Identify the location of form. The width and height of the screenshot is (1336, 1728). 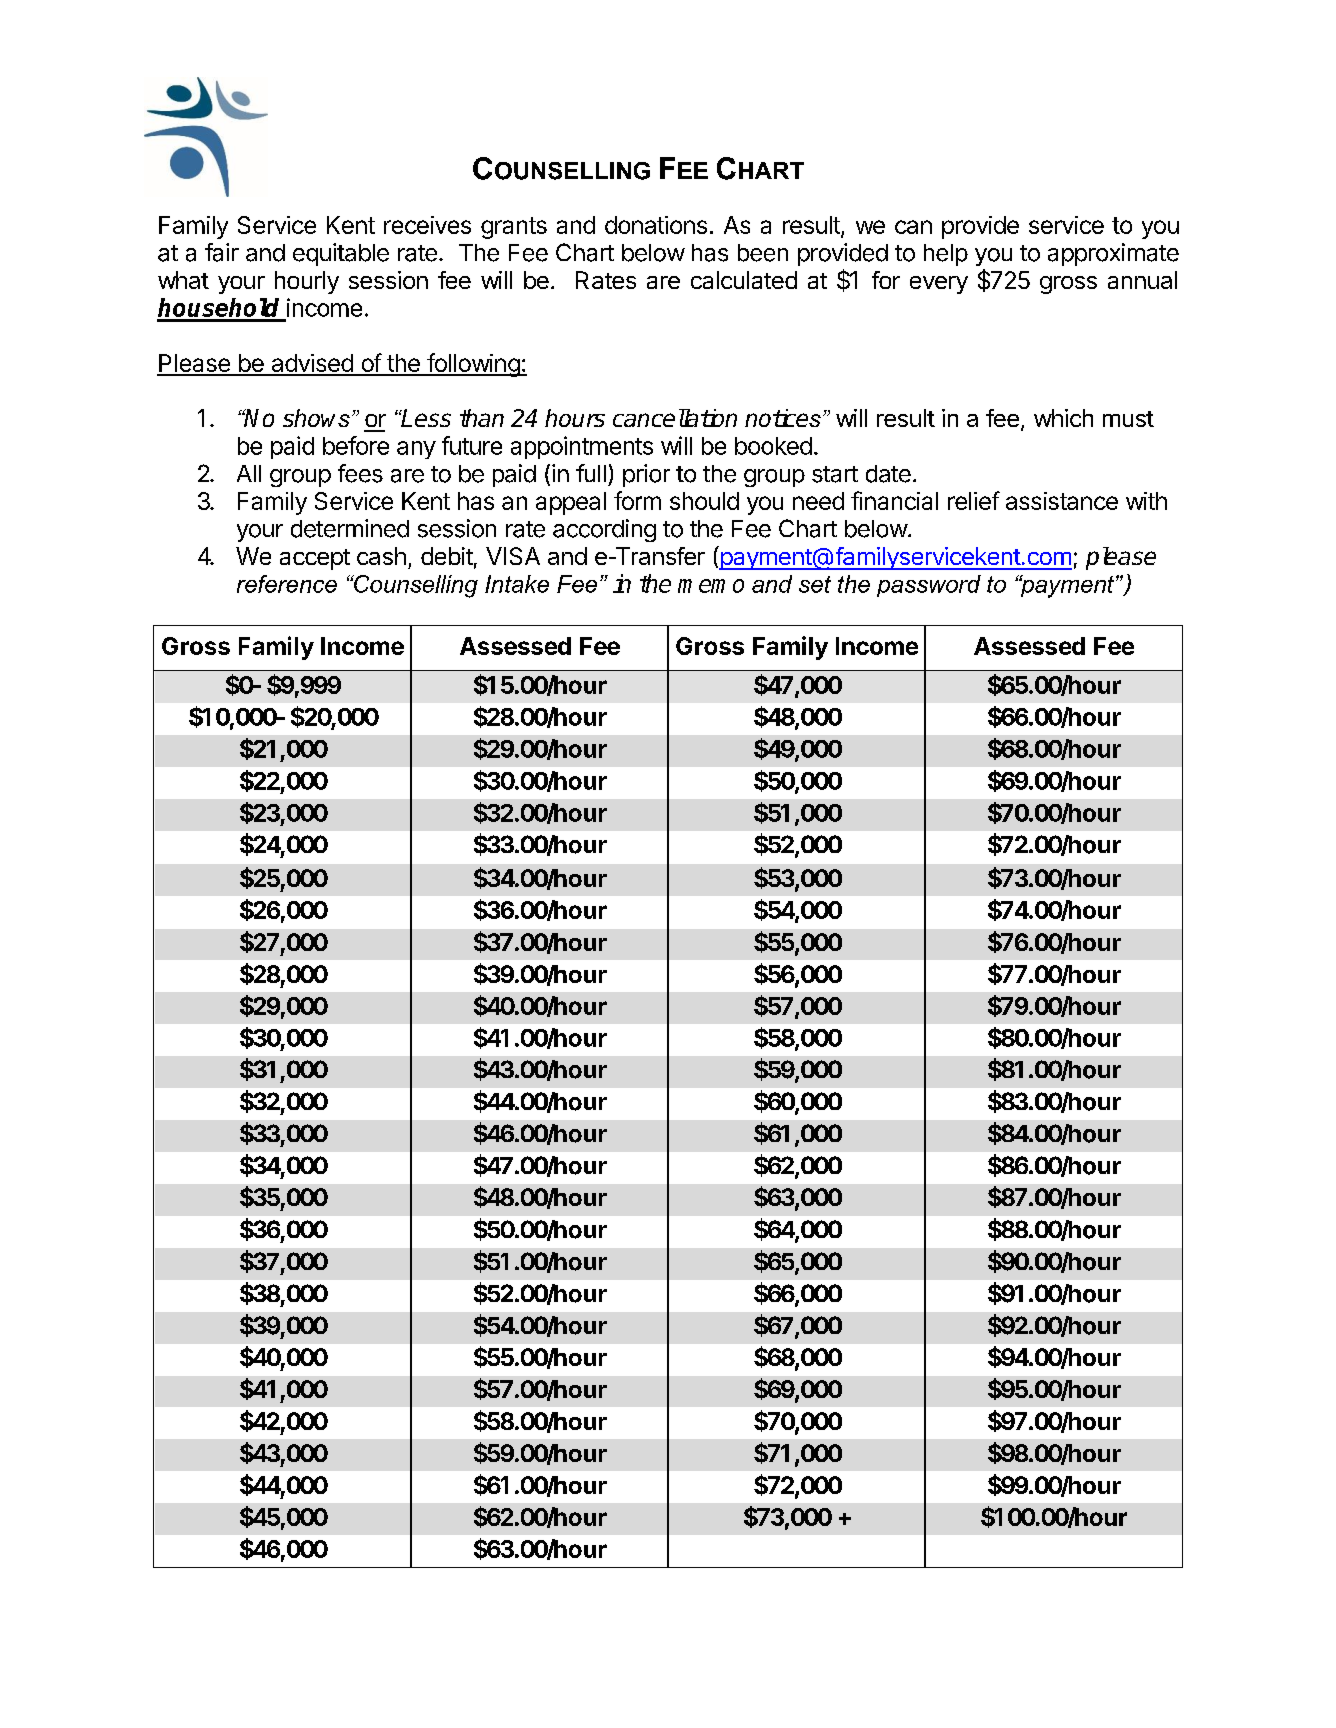
(637, 500).
